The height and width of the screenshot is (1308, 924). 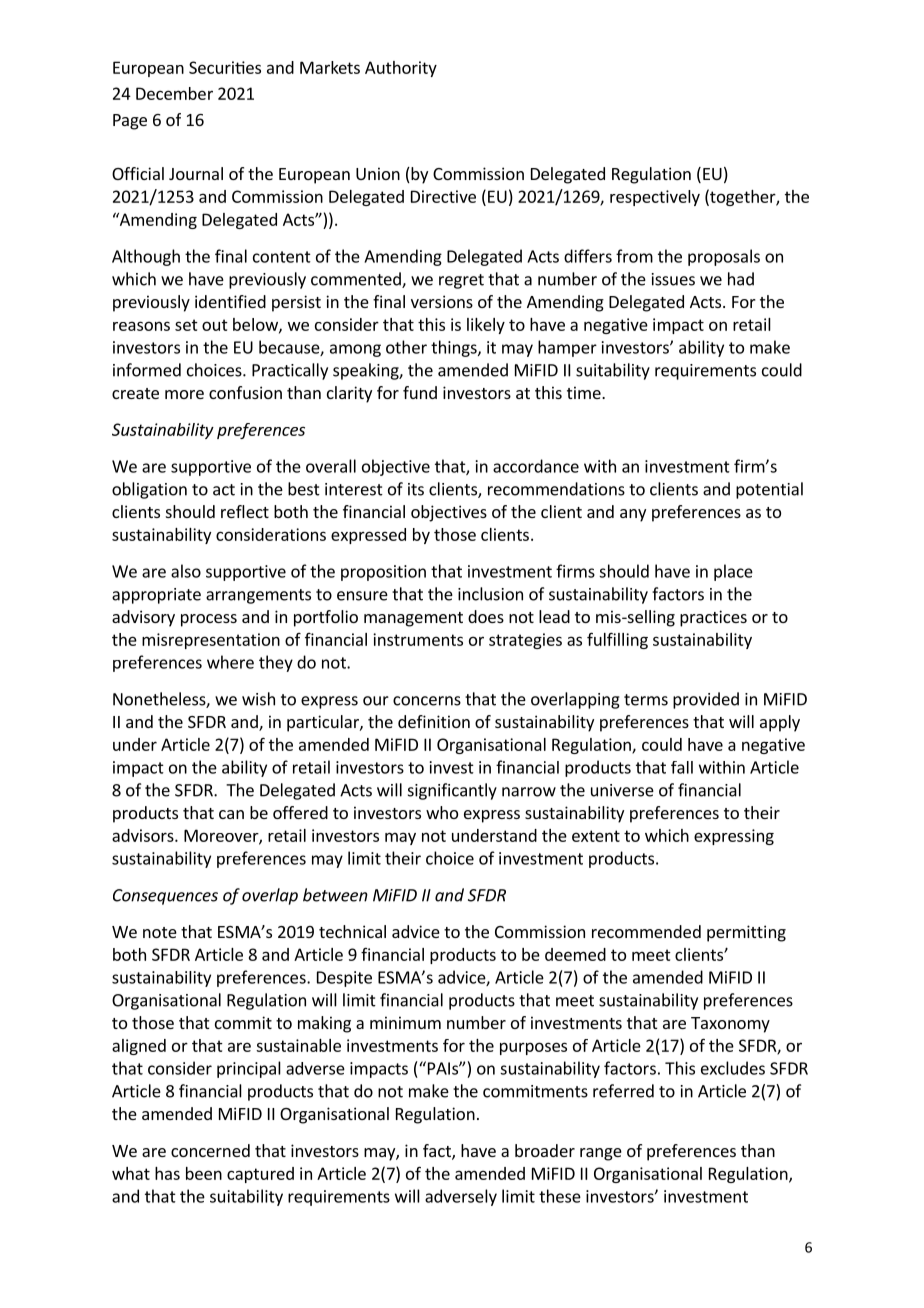 What do you see at coordinates (174, 93) in the screenshot?
I see `December` at bounding box center [174, 93].
